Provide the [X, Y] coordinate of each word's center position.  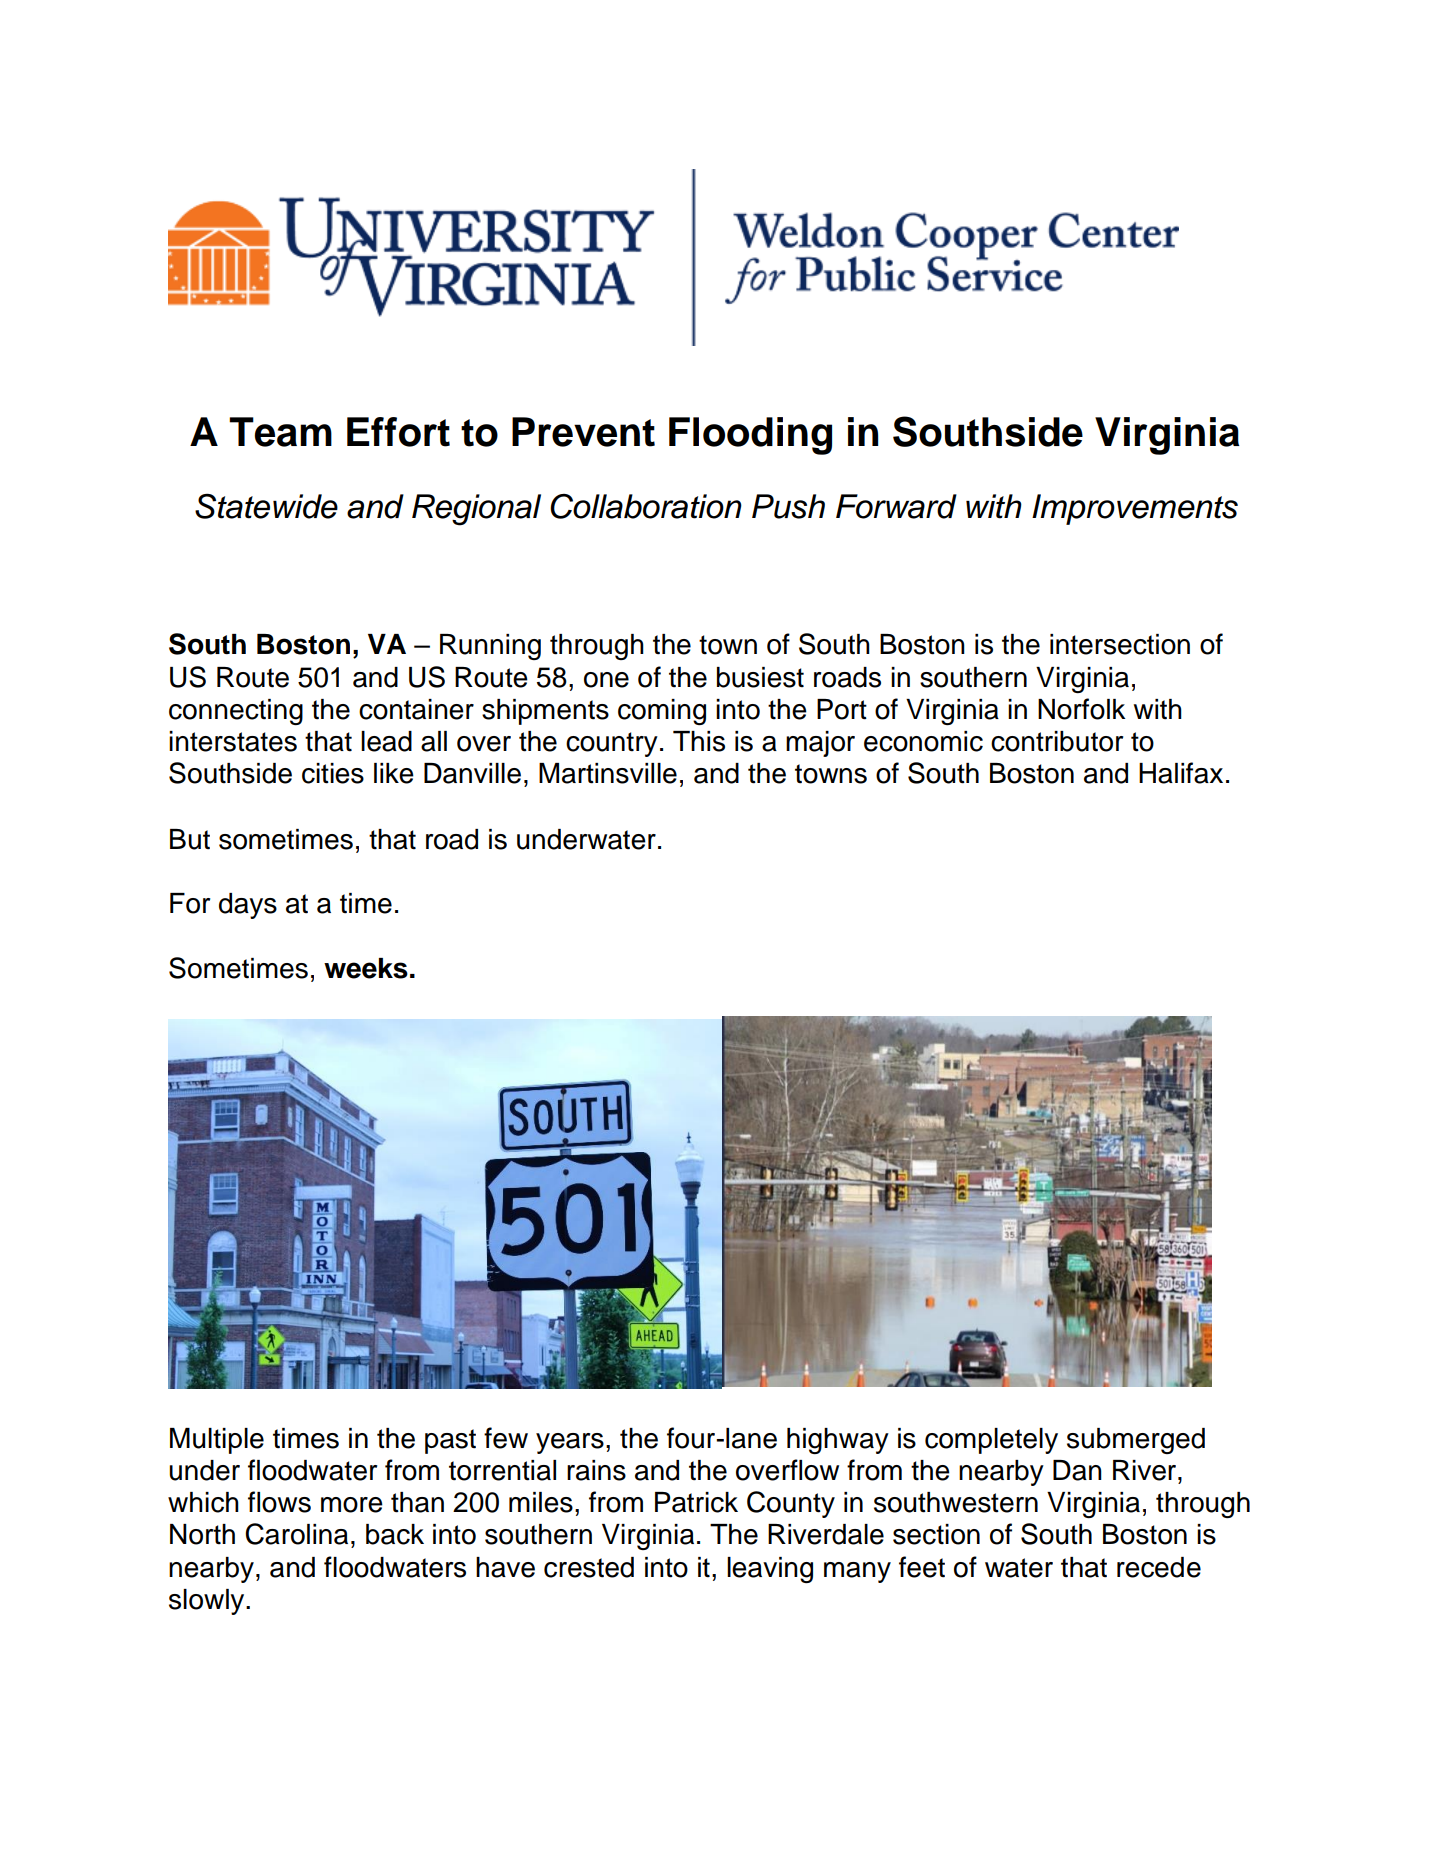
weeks [366, 968]
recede [1159, 1567]
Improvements [1135, 509]
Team [280, 432]
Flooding [750, 436]
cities [333, 773]
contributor [1057, 741]
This [699, 741]
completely [991, 1441]
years [570, 1443]
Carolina [296, 1534]
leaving [770, 1570]
